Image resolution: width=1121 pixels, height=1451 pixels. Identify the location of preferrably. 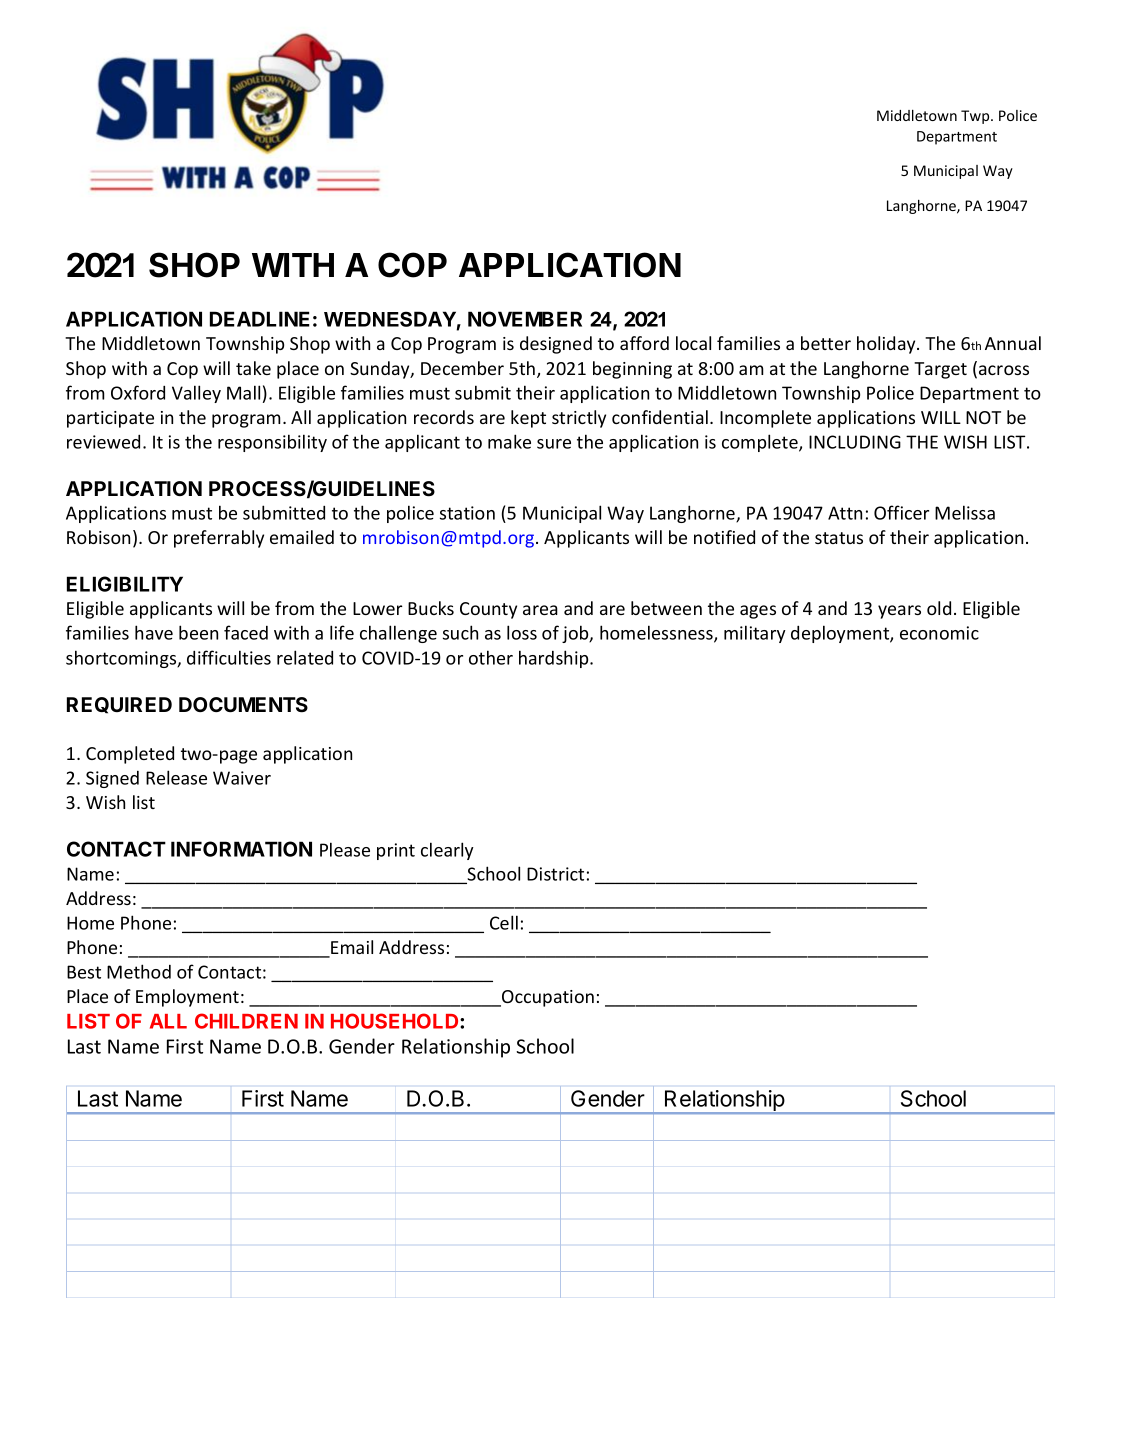
(219, 539).
